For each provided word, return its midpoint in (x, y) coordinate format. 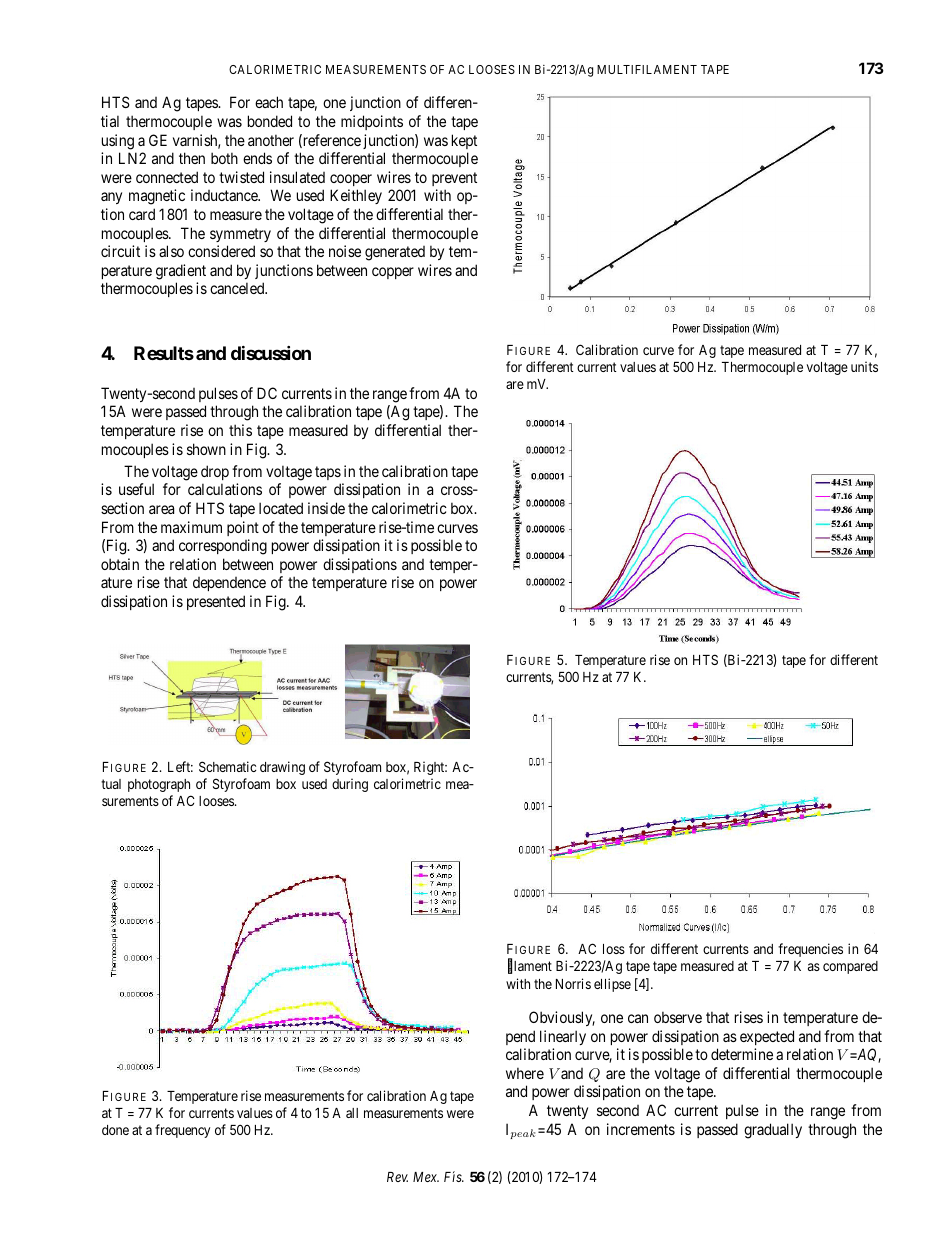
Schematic (227, 766)
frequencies (810, 950)
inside (326, 508)
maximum (191, 527)
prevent (454, 179)
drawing (282, 768)
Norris (573, 983)
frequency (182, 1131)
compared (850, 967)
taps (328, 473)
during (350, 785)
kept (464, 141)
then (192, 158)
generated (395, 253)
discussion (271, 353)
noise (345, 251)
